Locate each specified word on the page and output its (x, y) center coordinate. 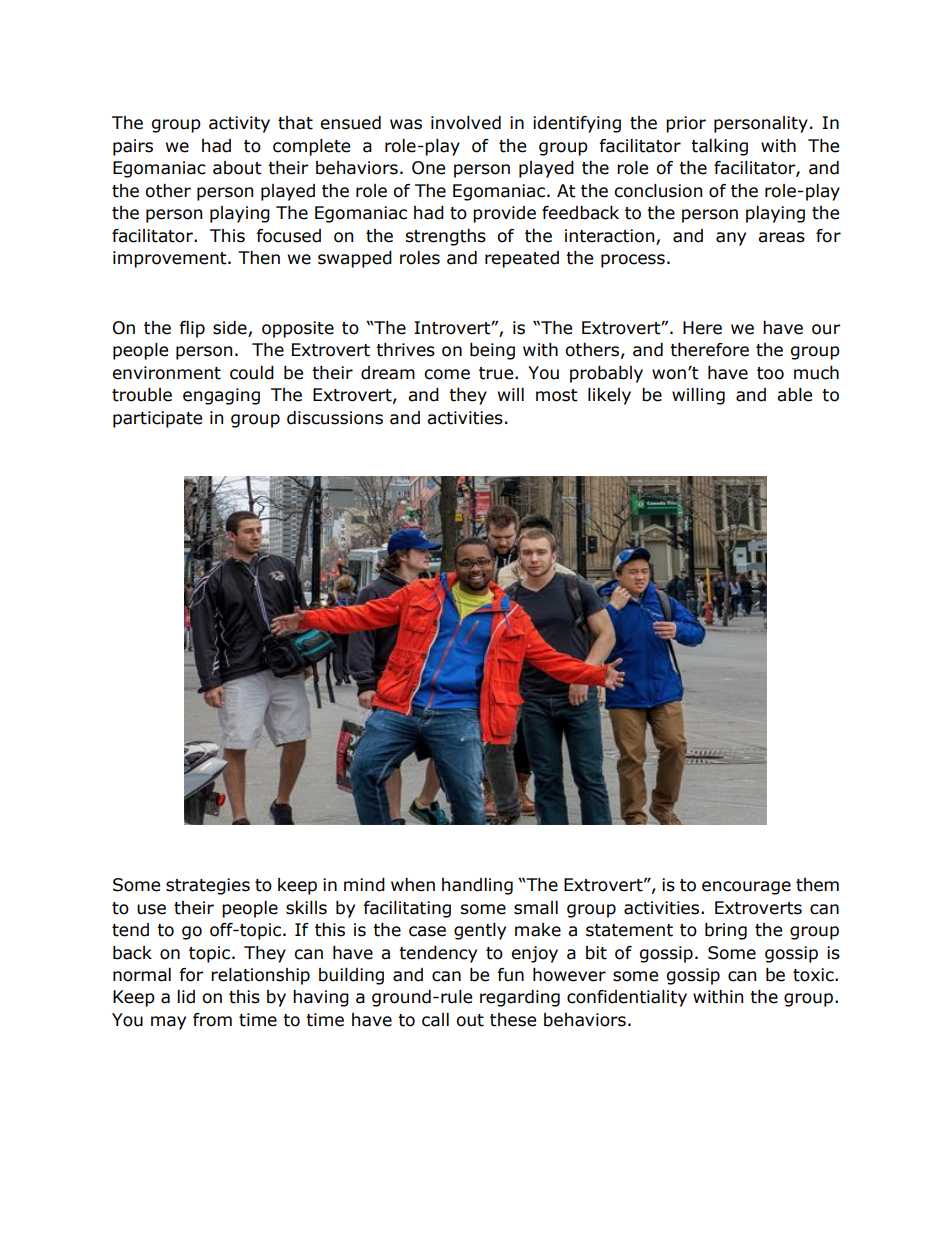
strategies (208, 886)
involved (466, 123)
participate (157, 419)
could (252, 373)
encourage (746, 888)
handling (477, 886)
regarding (520, 998)
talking (719, 147)
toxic (814, 975)
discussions (335, 418)
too (770, 373)
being (492, 351)
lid (186, 997)
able (794, 395)
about (237, 168)
